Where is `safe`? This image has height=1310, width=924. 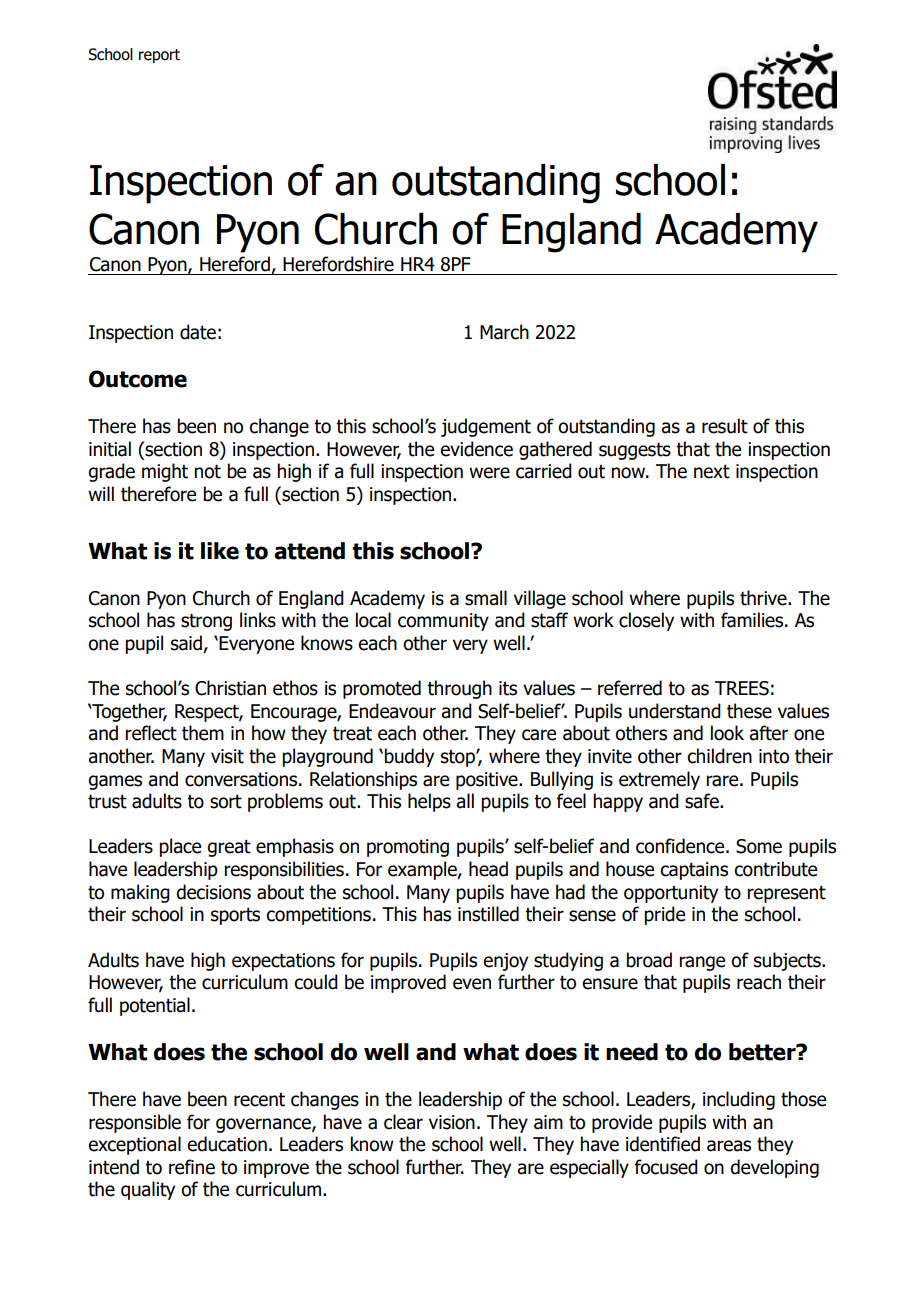 safe is located at coordinates (703, 801).
